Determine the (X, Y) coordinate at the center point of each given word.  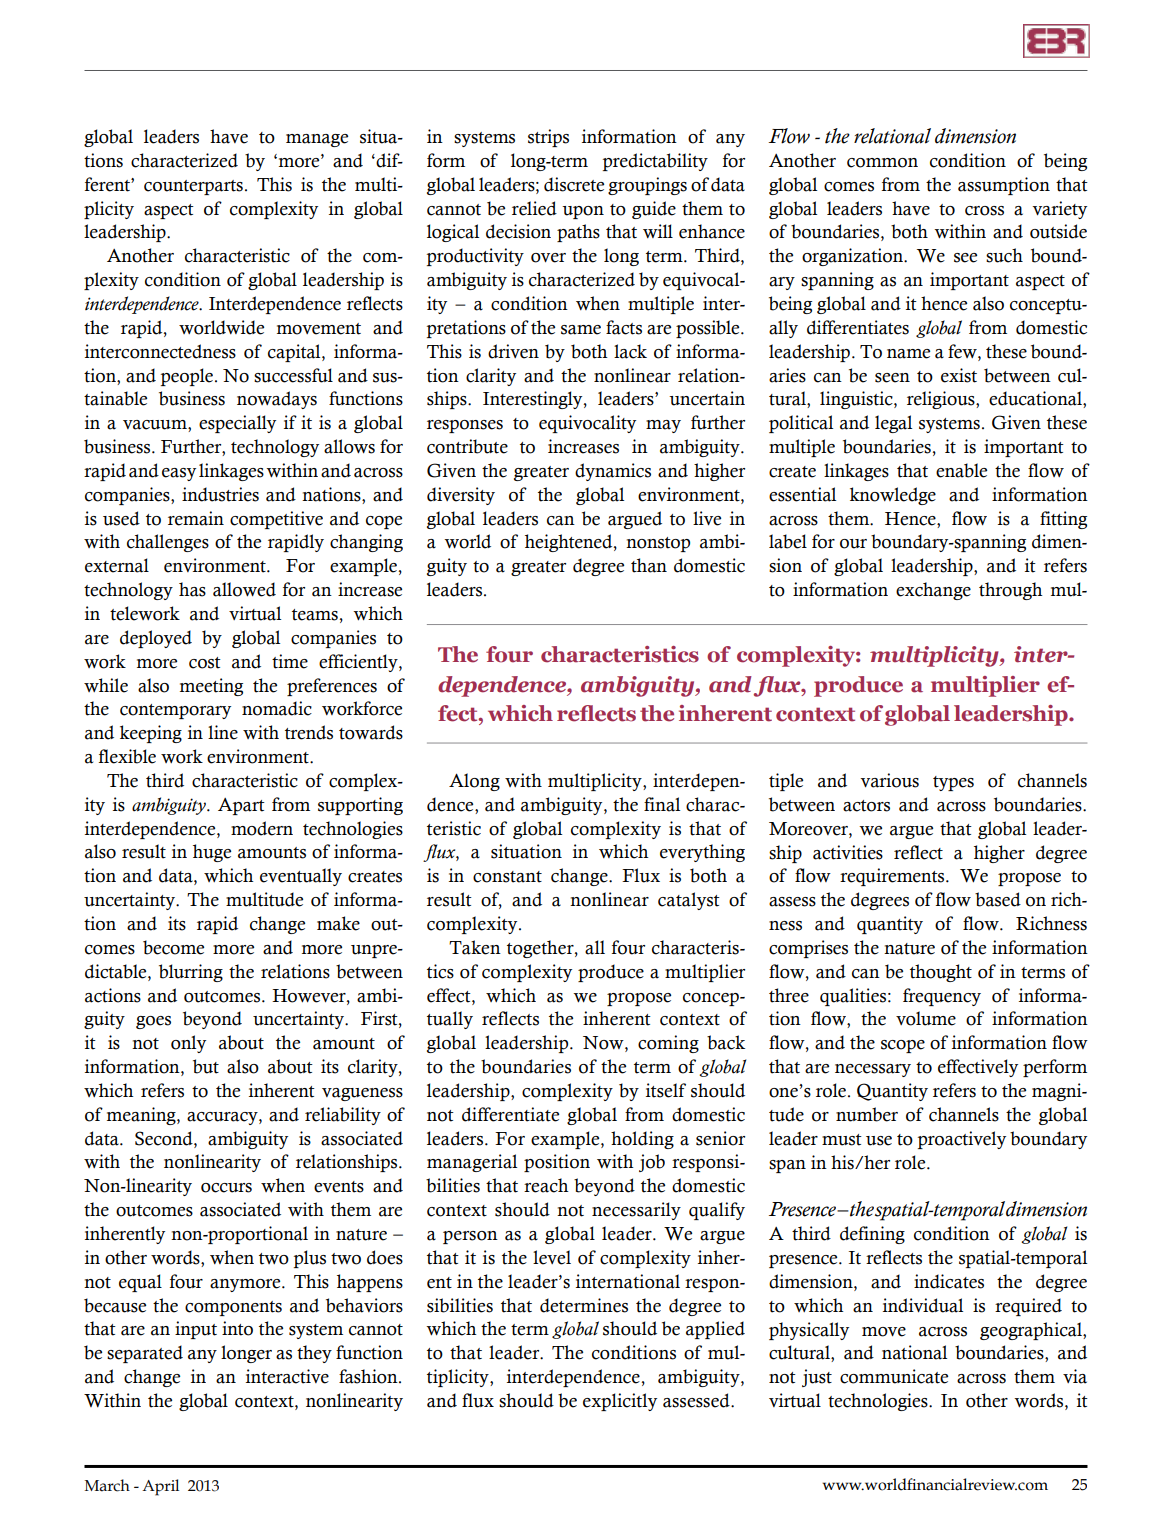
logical (453, 233)
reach (546, 1185)
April (160, 1487)
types (953, 783)
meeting (211, 687)
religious (942, 400)
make (338, 923)
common (882, 163)
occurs (226, 1188)
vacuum (156, 426)
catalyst (689, 901)
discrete (574, 184)
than (649, 565)
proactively (962, 1140)
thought (941, 973)
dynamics (613, 472)
